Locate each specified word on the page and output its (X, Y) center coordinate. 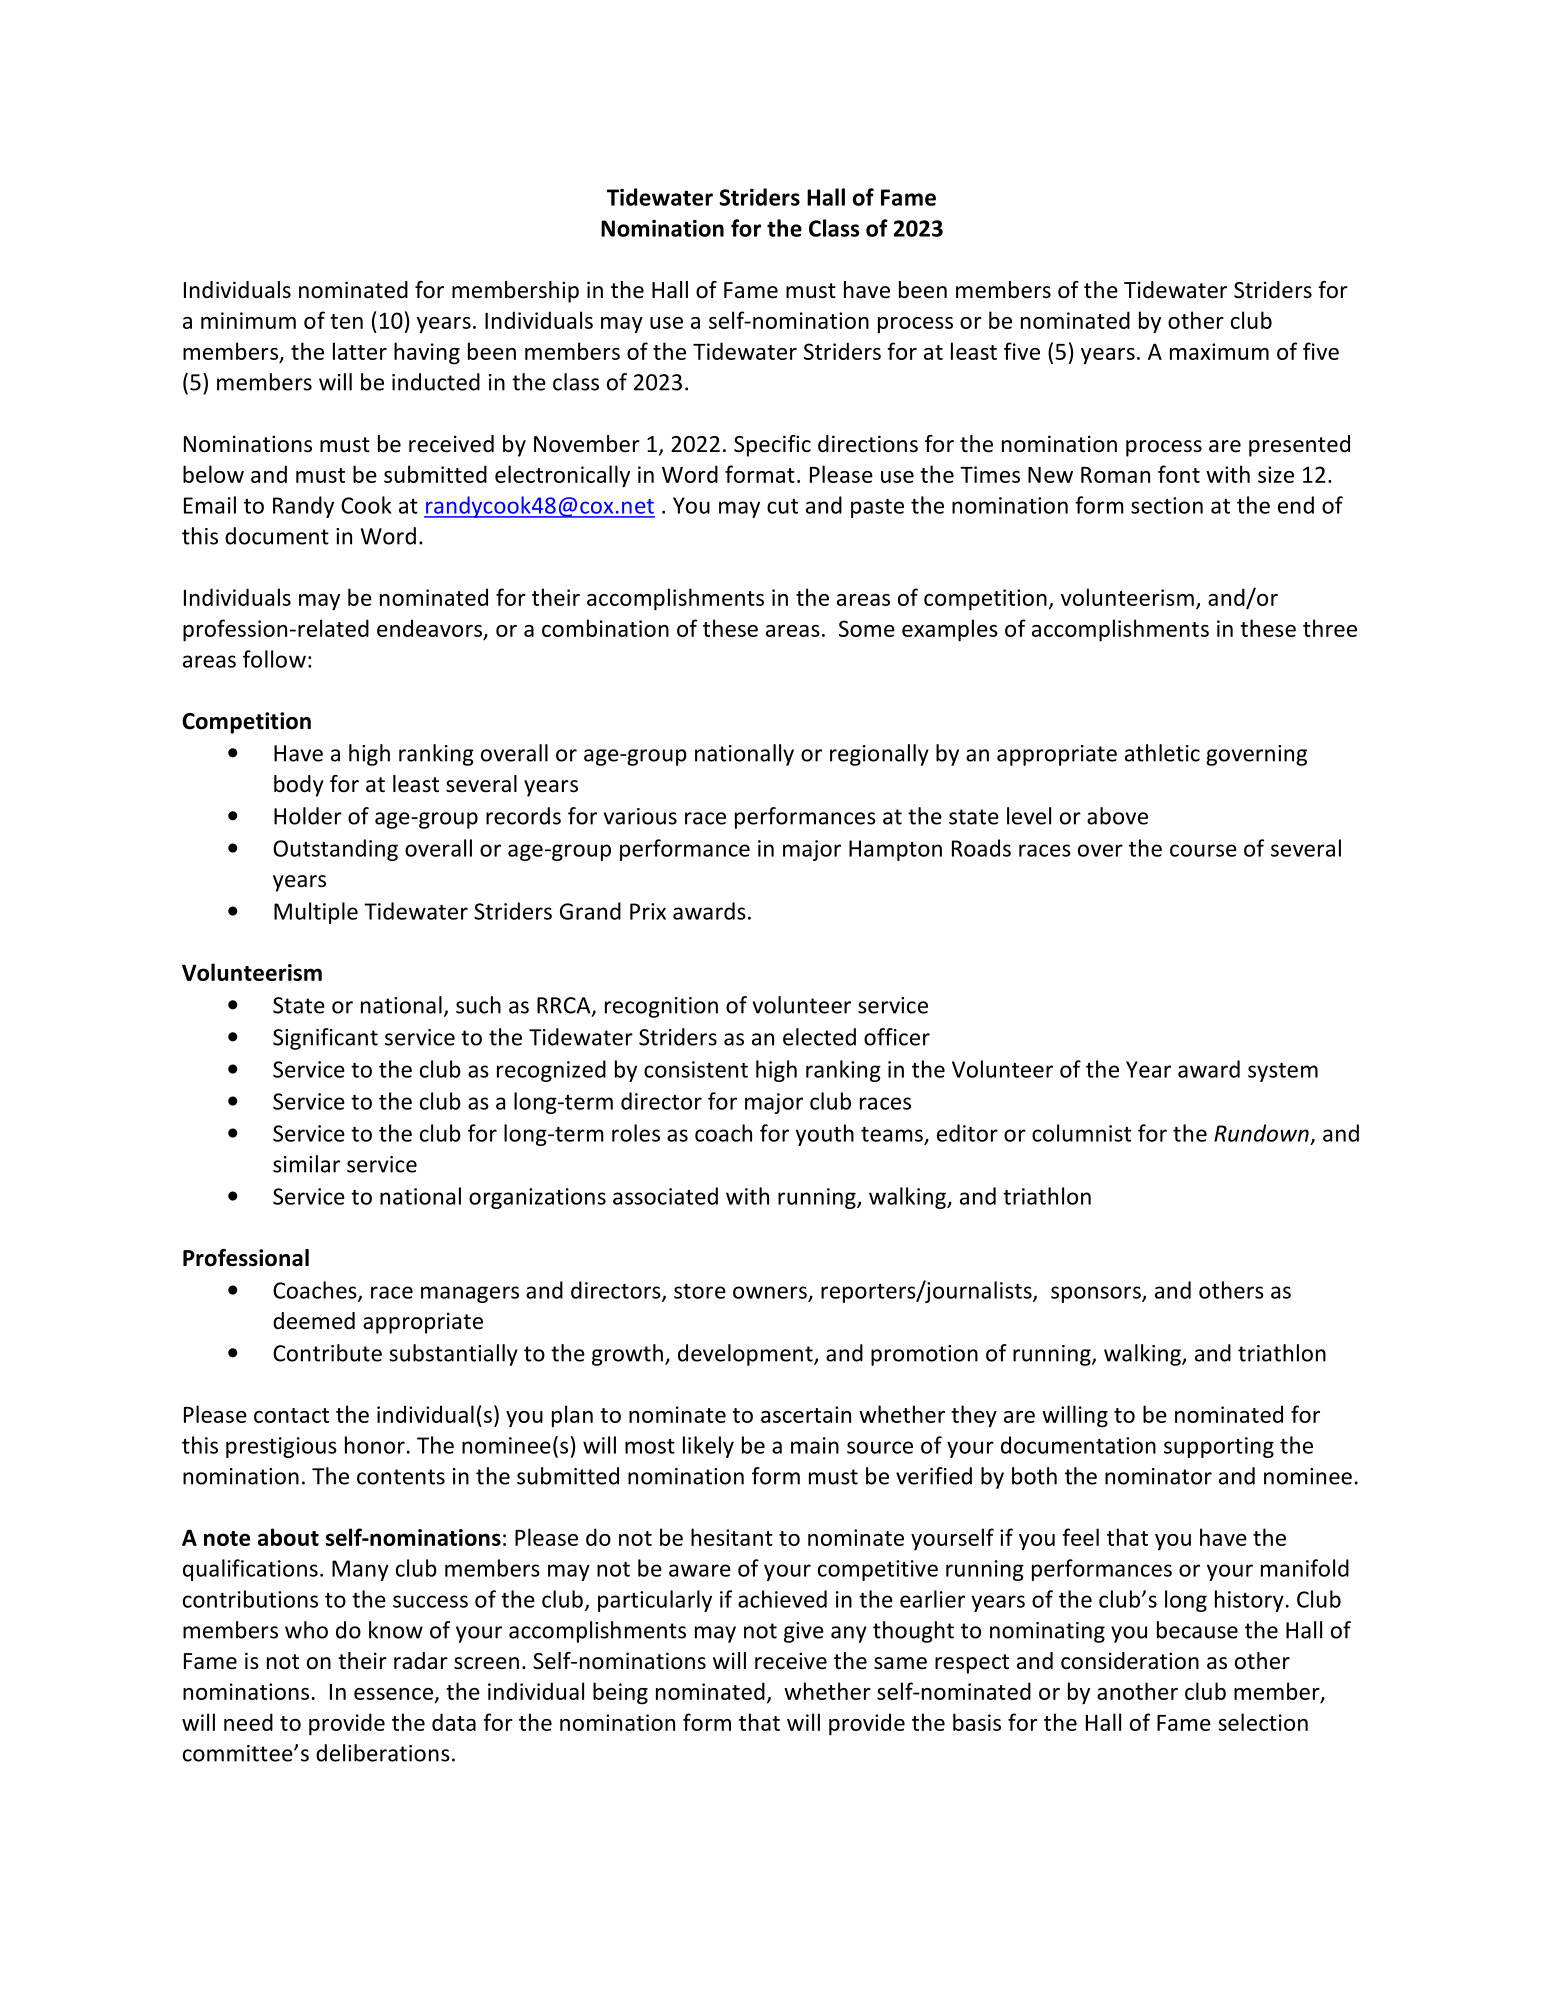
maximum (1219, 351)
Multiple (316, 913)
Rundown (1261, 1133)
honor (375, 1445)
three (1330, 628)
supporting (1219, 1447)
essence (393, 1694)
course (1203, 850)
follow (274, 659)
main (815, 1445)
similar (306, 1164)
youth (824, 1135)
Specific (772, 446)
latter (360, 351)
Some (867, 628)
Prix (648, 911)
